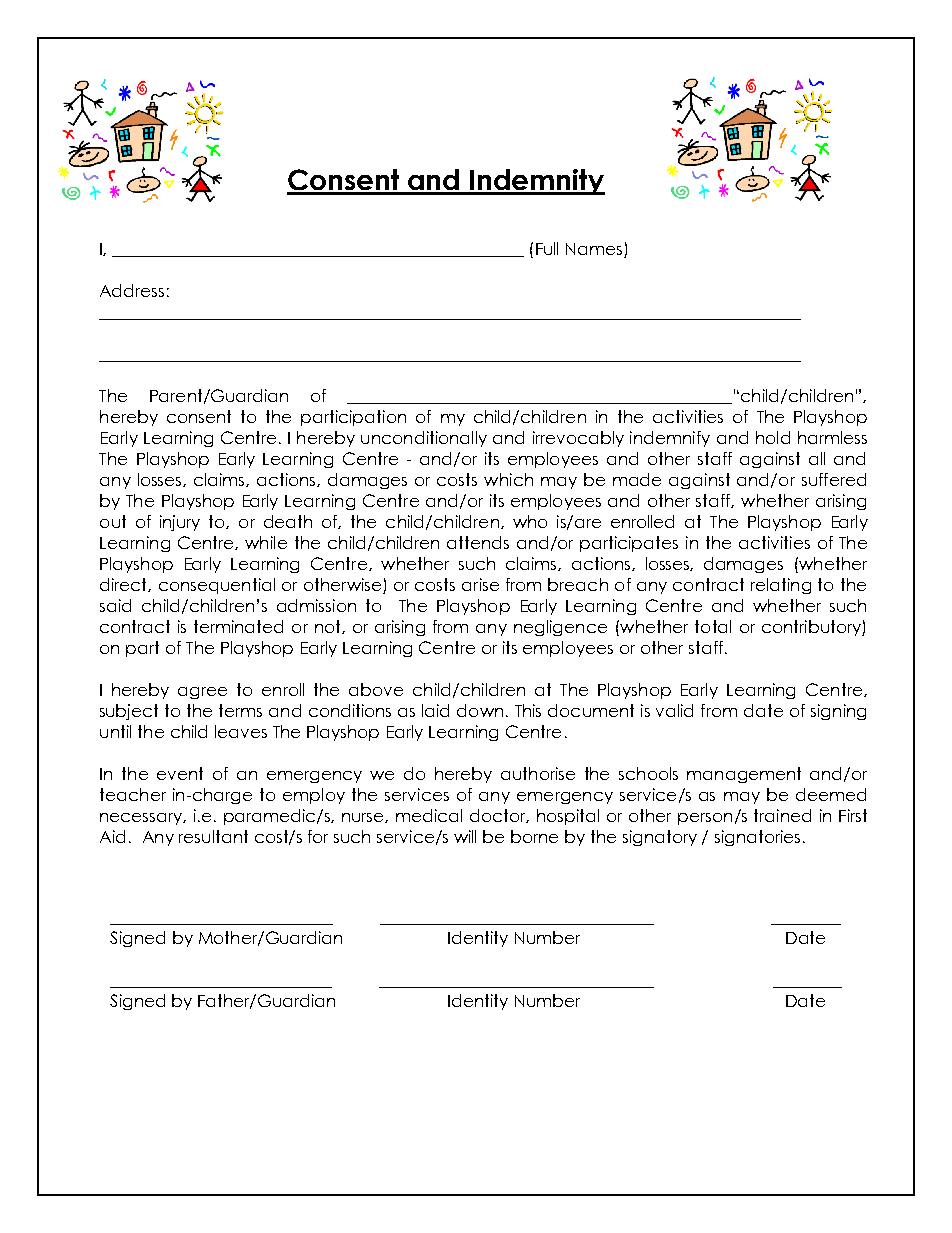 This screenshot has height=1233, width=952. What do you see at coordinates (782, 815) in the screenshot?
I see `trained` at bounding box center [782, 815].
